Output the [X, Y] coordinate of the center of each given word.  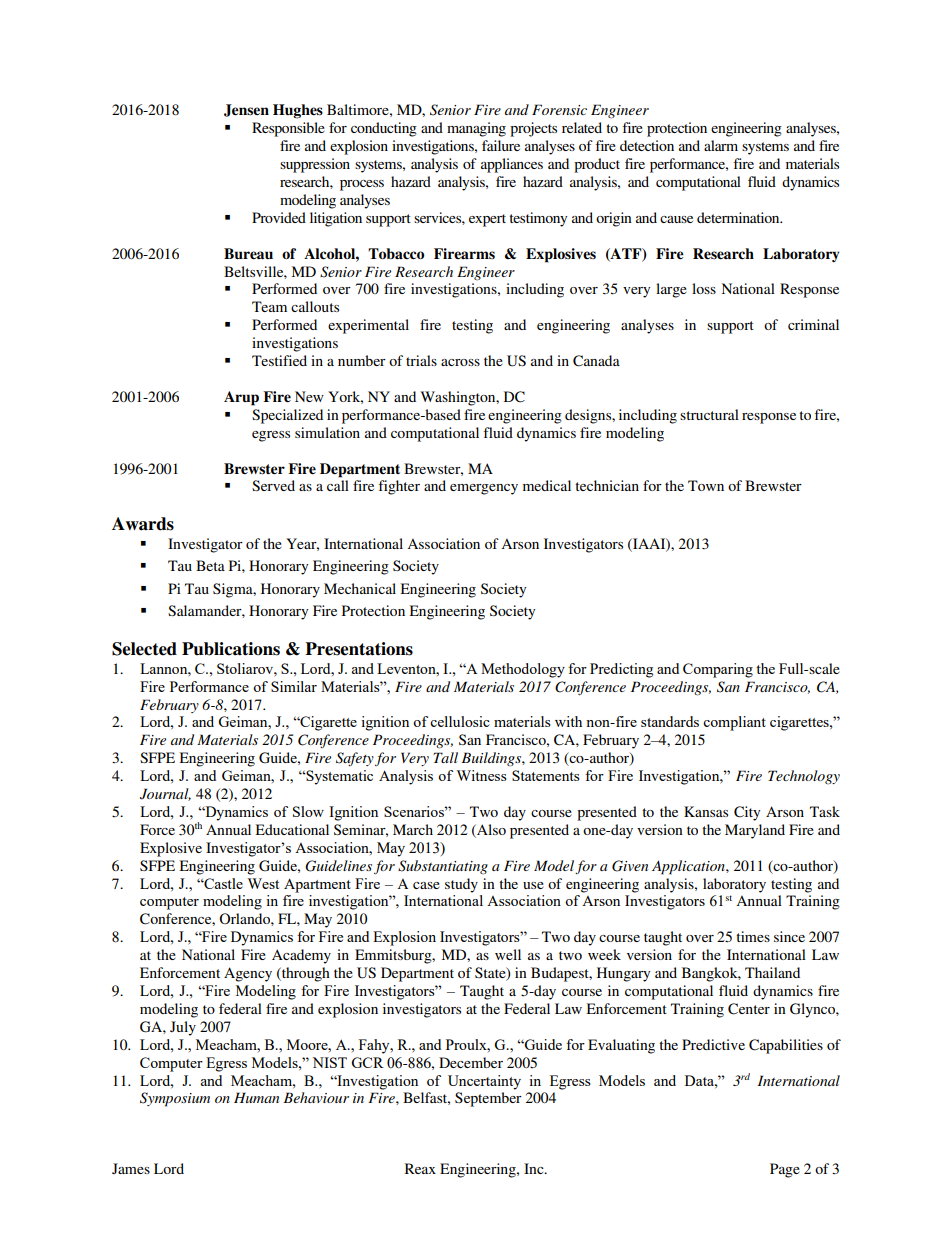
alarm [721, 145]
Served [273, 485]
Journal [165, 794]
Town [706, 485]
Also [490, 829]
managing [476, 129]
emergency [484, 489]
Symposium [175, 1099]
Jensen [246, 110]
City [747, 813]
